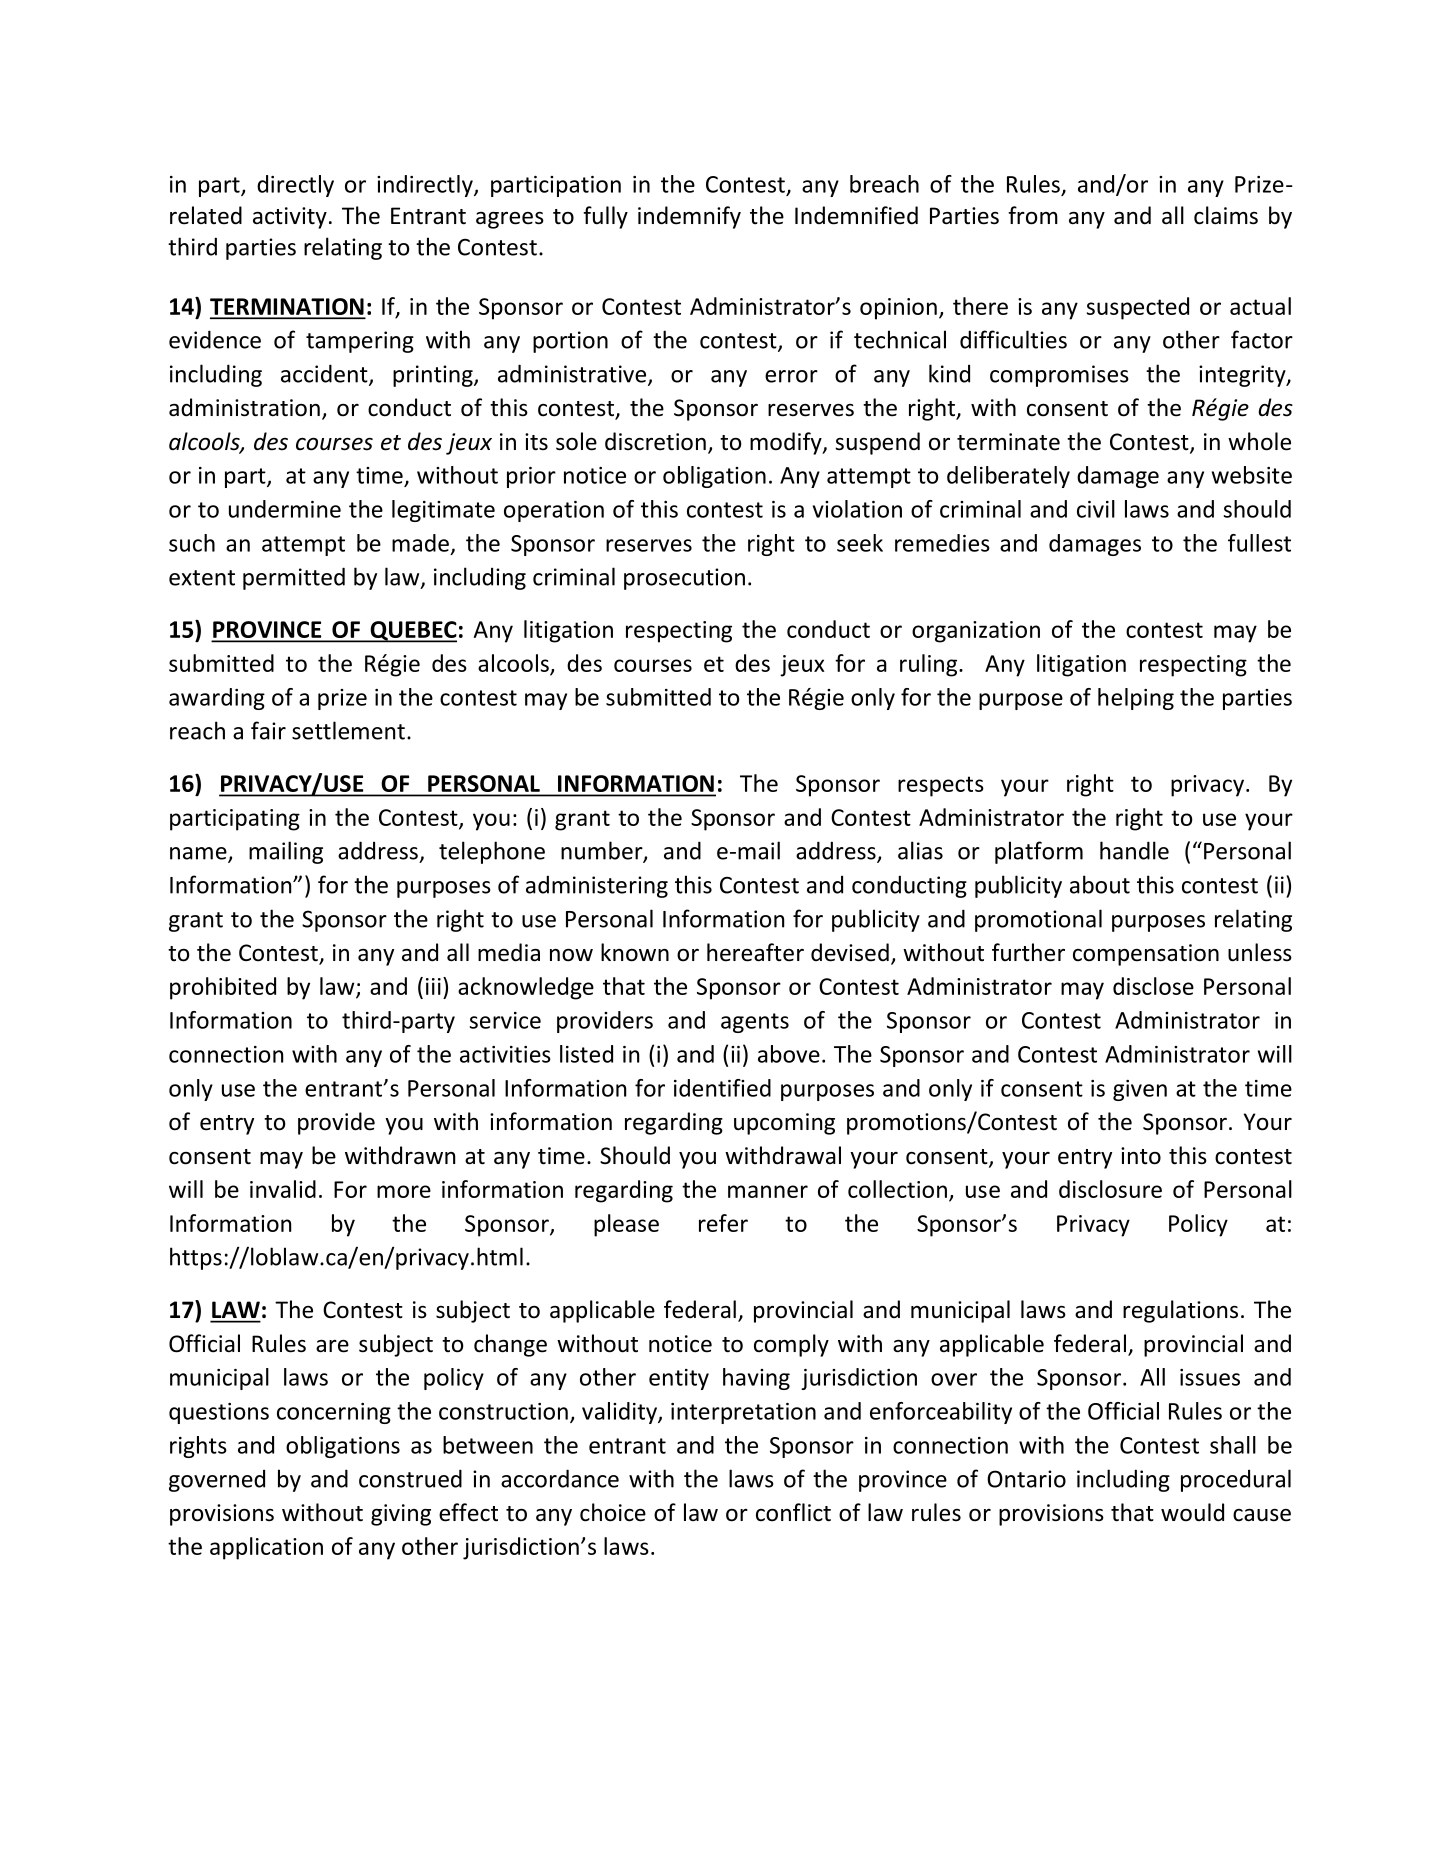 This page has height=1849, width=1429. I want to click on invalid, so click(283, 1189).
